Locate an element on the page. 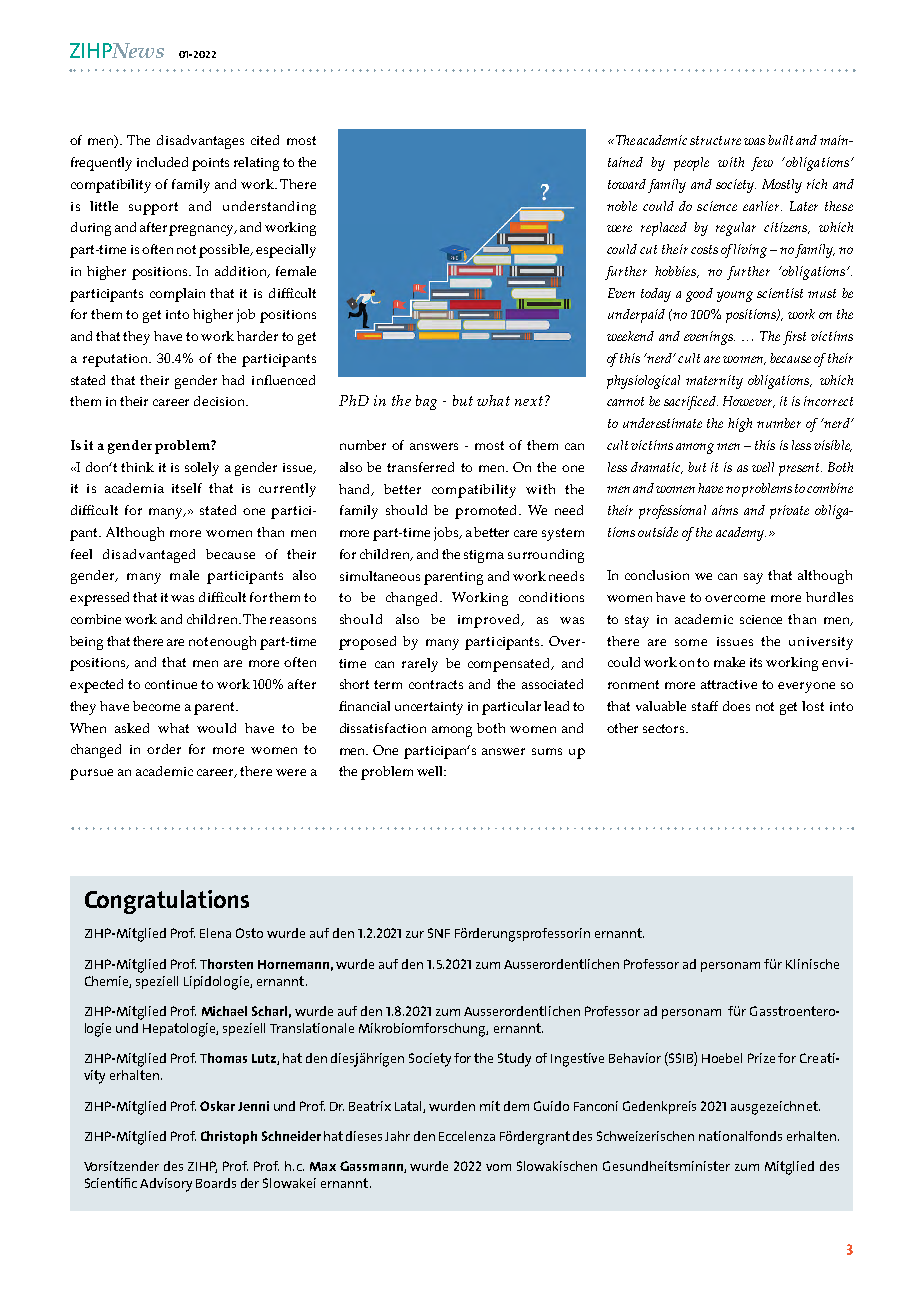 The height and width of the image is (1308, 924). Elena is located at coordinates (215, 933).
